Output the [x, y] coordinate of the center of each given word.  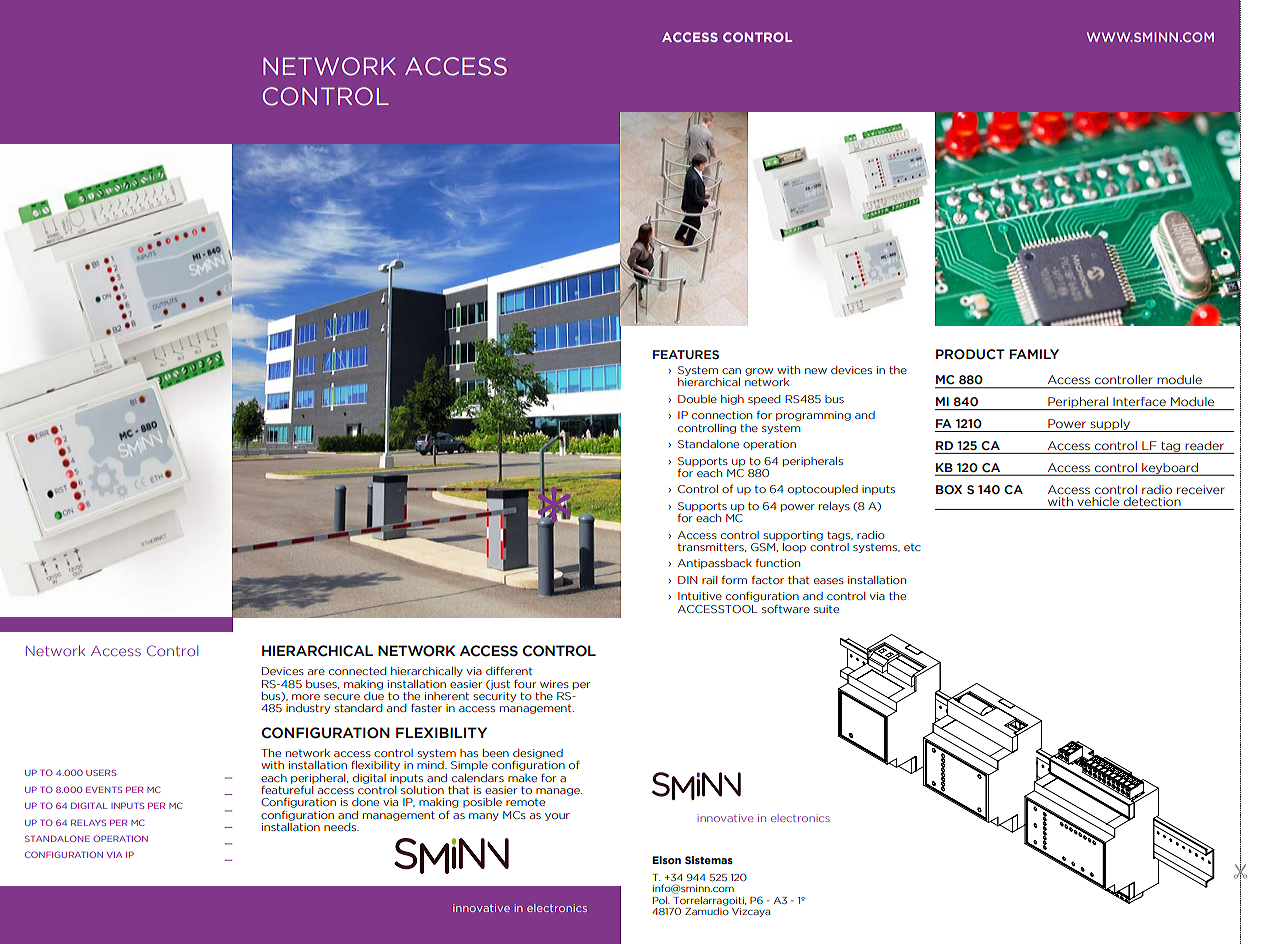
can [731, 371]
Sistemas [709, 860]
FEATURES [686, 354]
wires [554, 684]
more [306, 697]
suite [826, 609]
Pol [661, 900]
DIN [687, 580]
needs [341, 827]
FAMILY [1034, 354]
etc [912, 547]
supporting [793, 536]
